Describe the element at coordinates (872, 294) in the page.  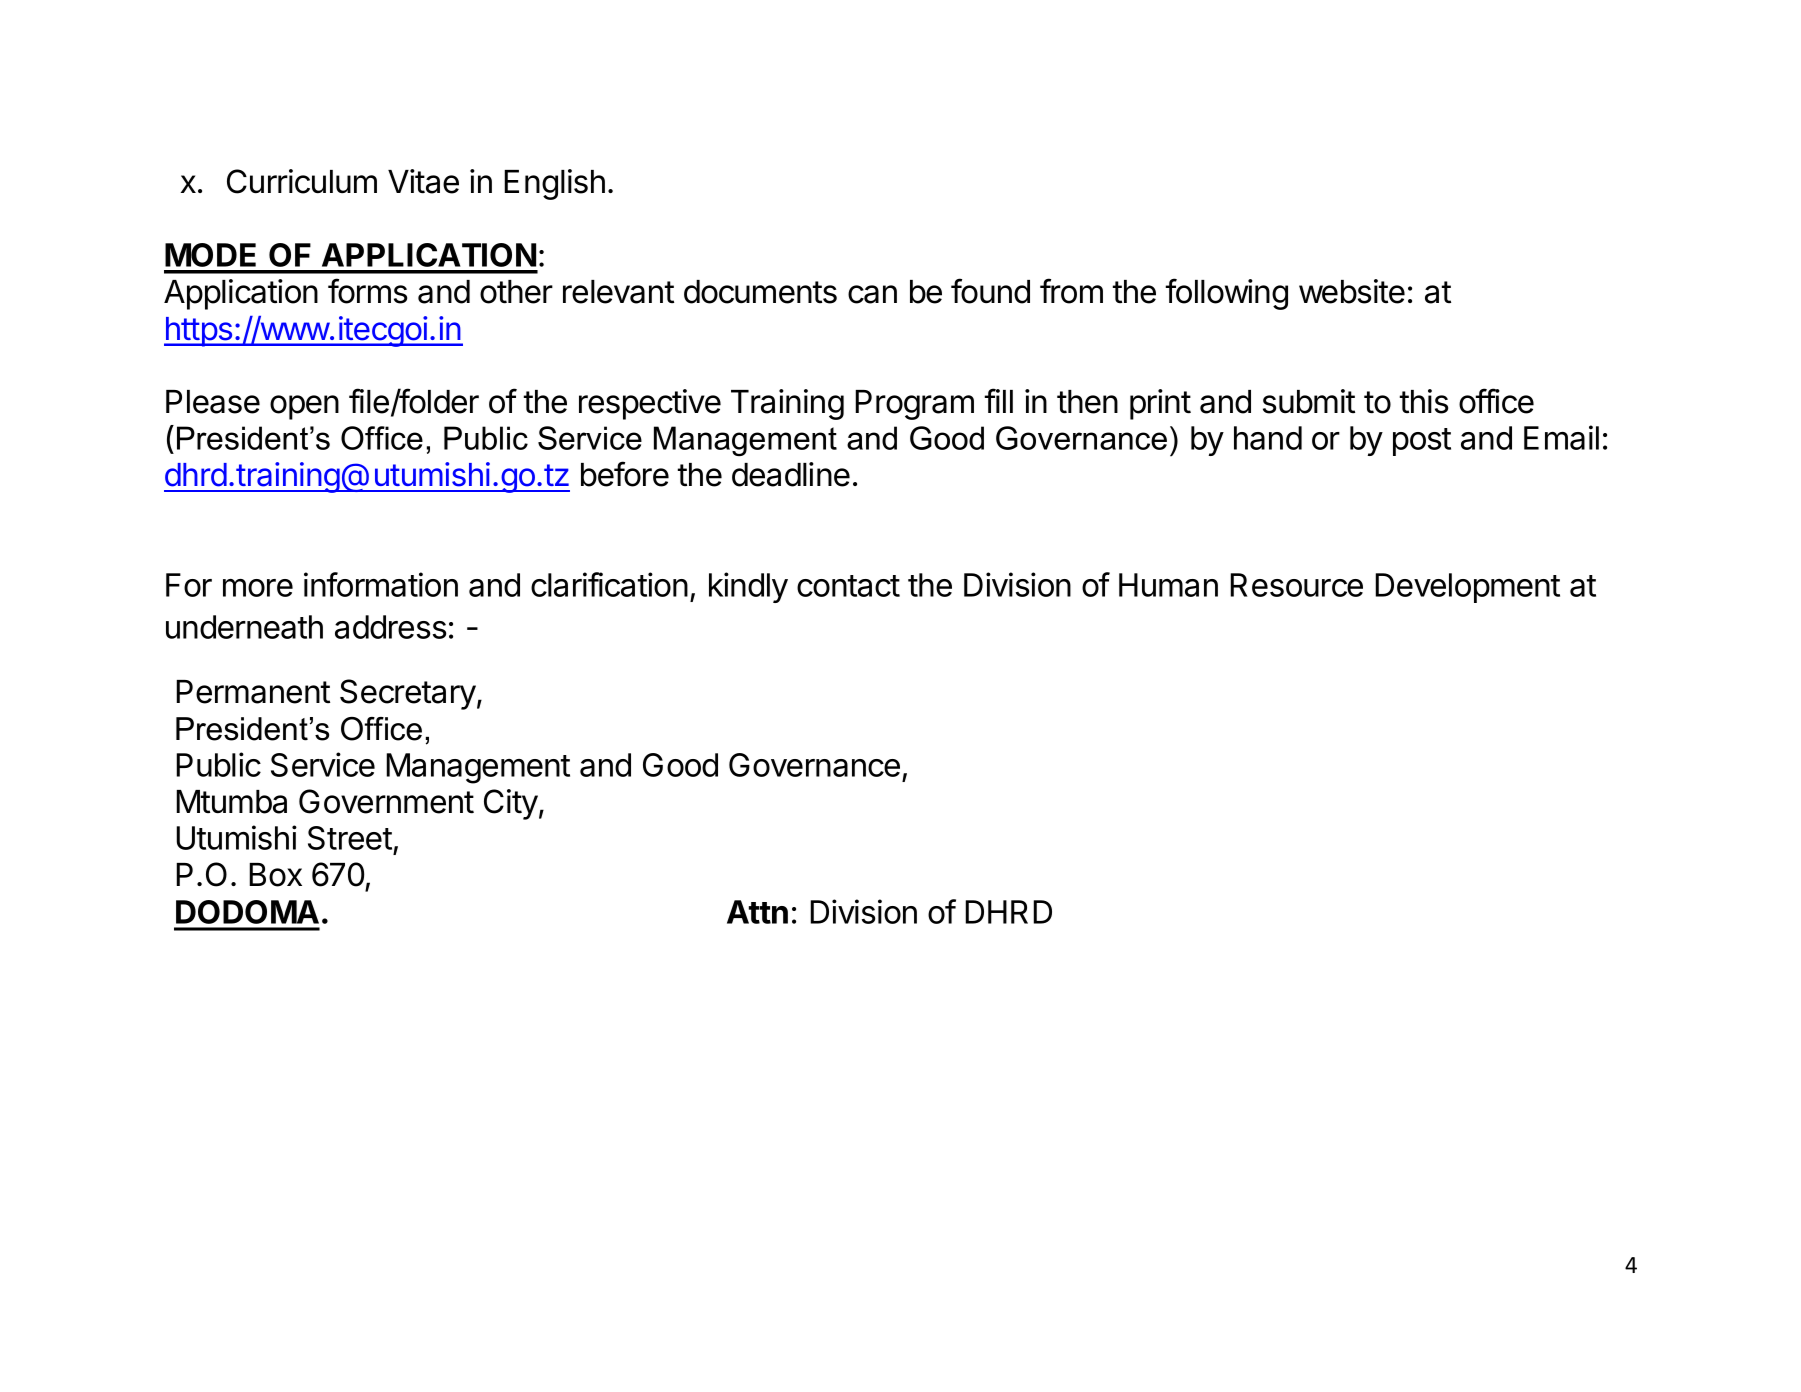
I see `can` at that location.
